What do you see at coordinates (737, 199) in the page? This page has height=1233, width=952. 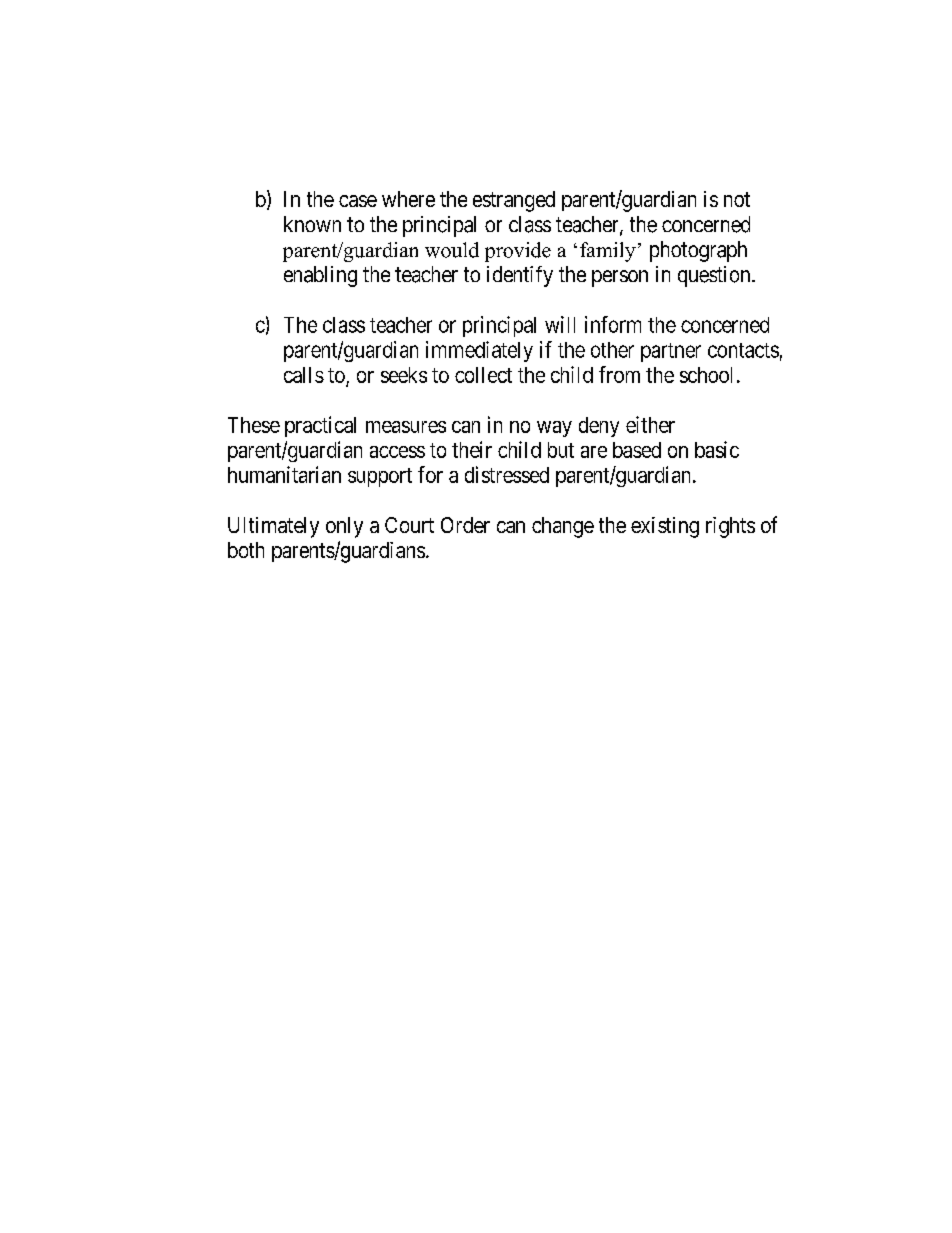 I see `not` at bounding box center [737, 199].
